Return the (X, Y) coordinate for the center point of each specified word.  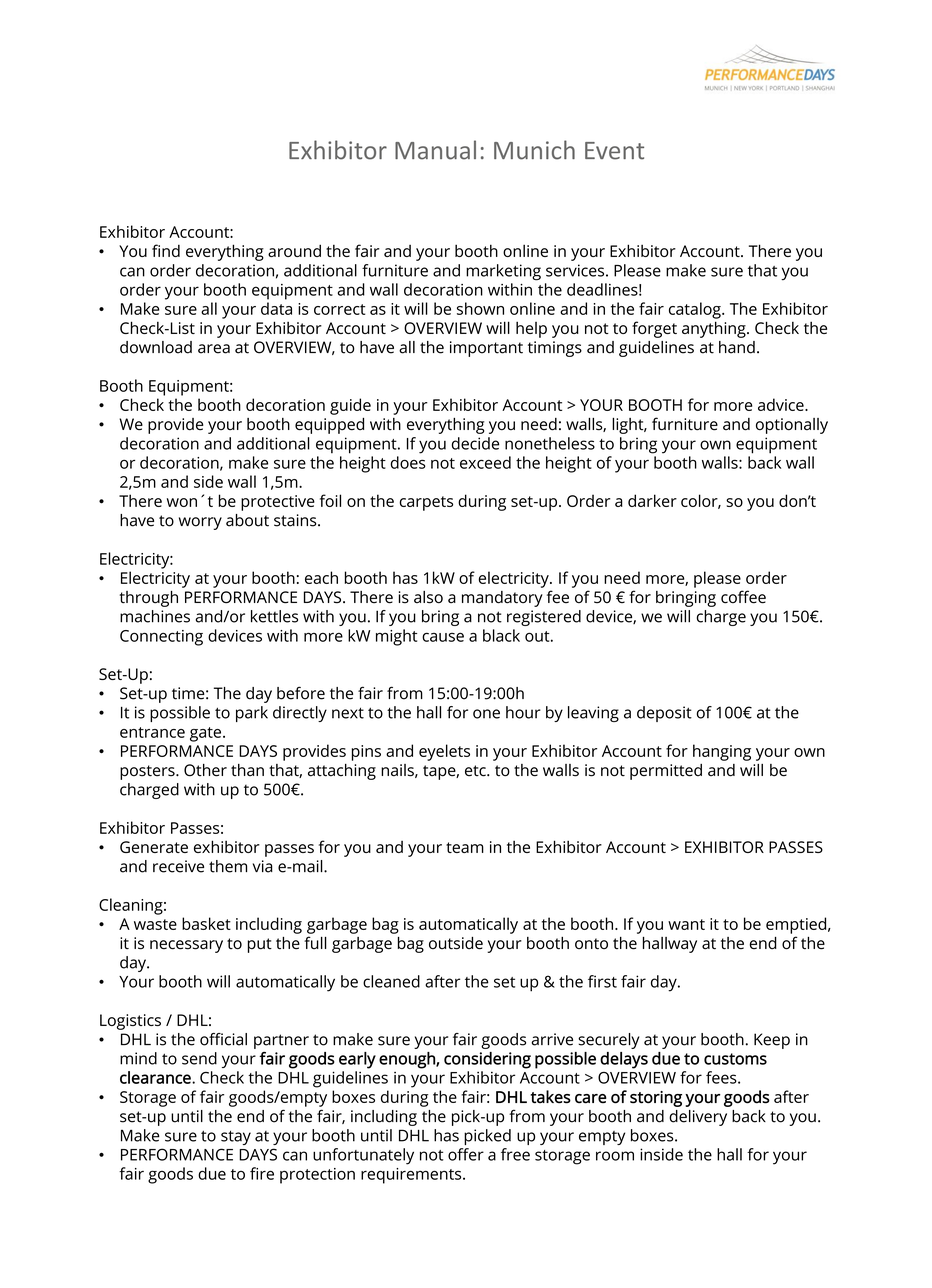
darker (652, 500)
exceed (485, 462)
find (166, 250)
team (465, 847)
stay (236, 1137)
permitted (666, 772)
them (228, 866)
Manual (435, 150)
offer (466, 1154)
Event (614, 151)
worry (200, 523)
